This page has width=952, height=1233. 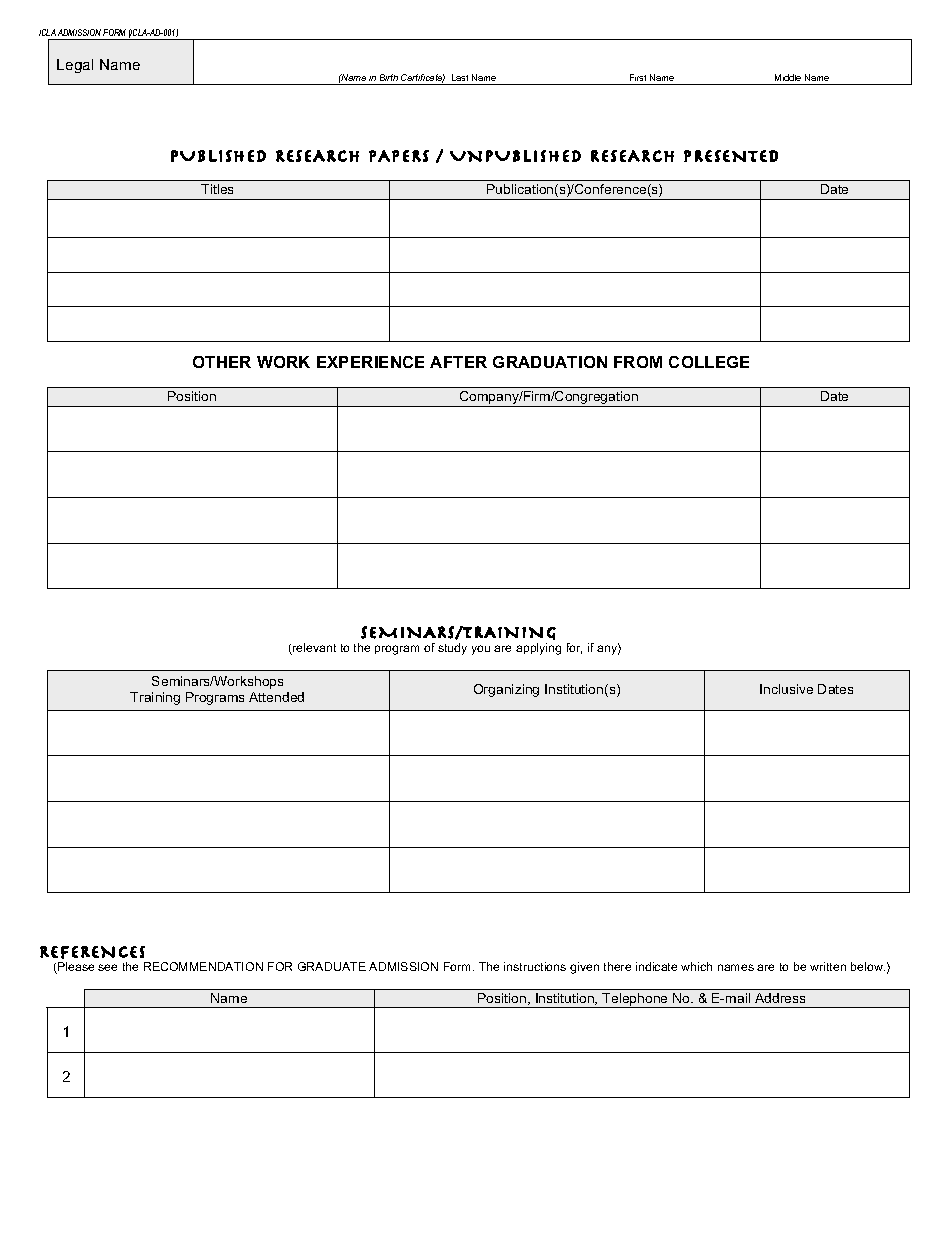 I want to click on Last, so click(x=460, y=77).
